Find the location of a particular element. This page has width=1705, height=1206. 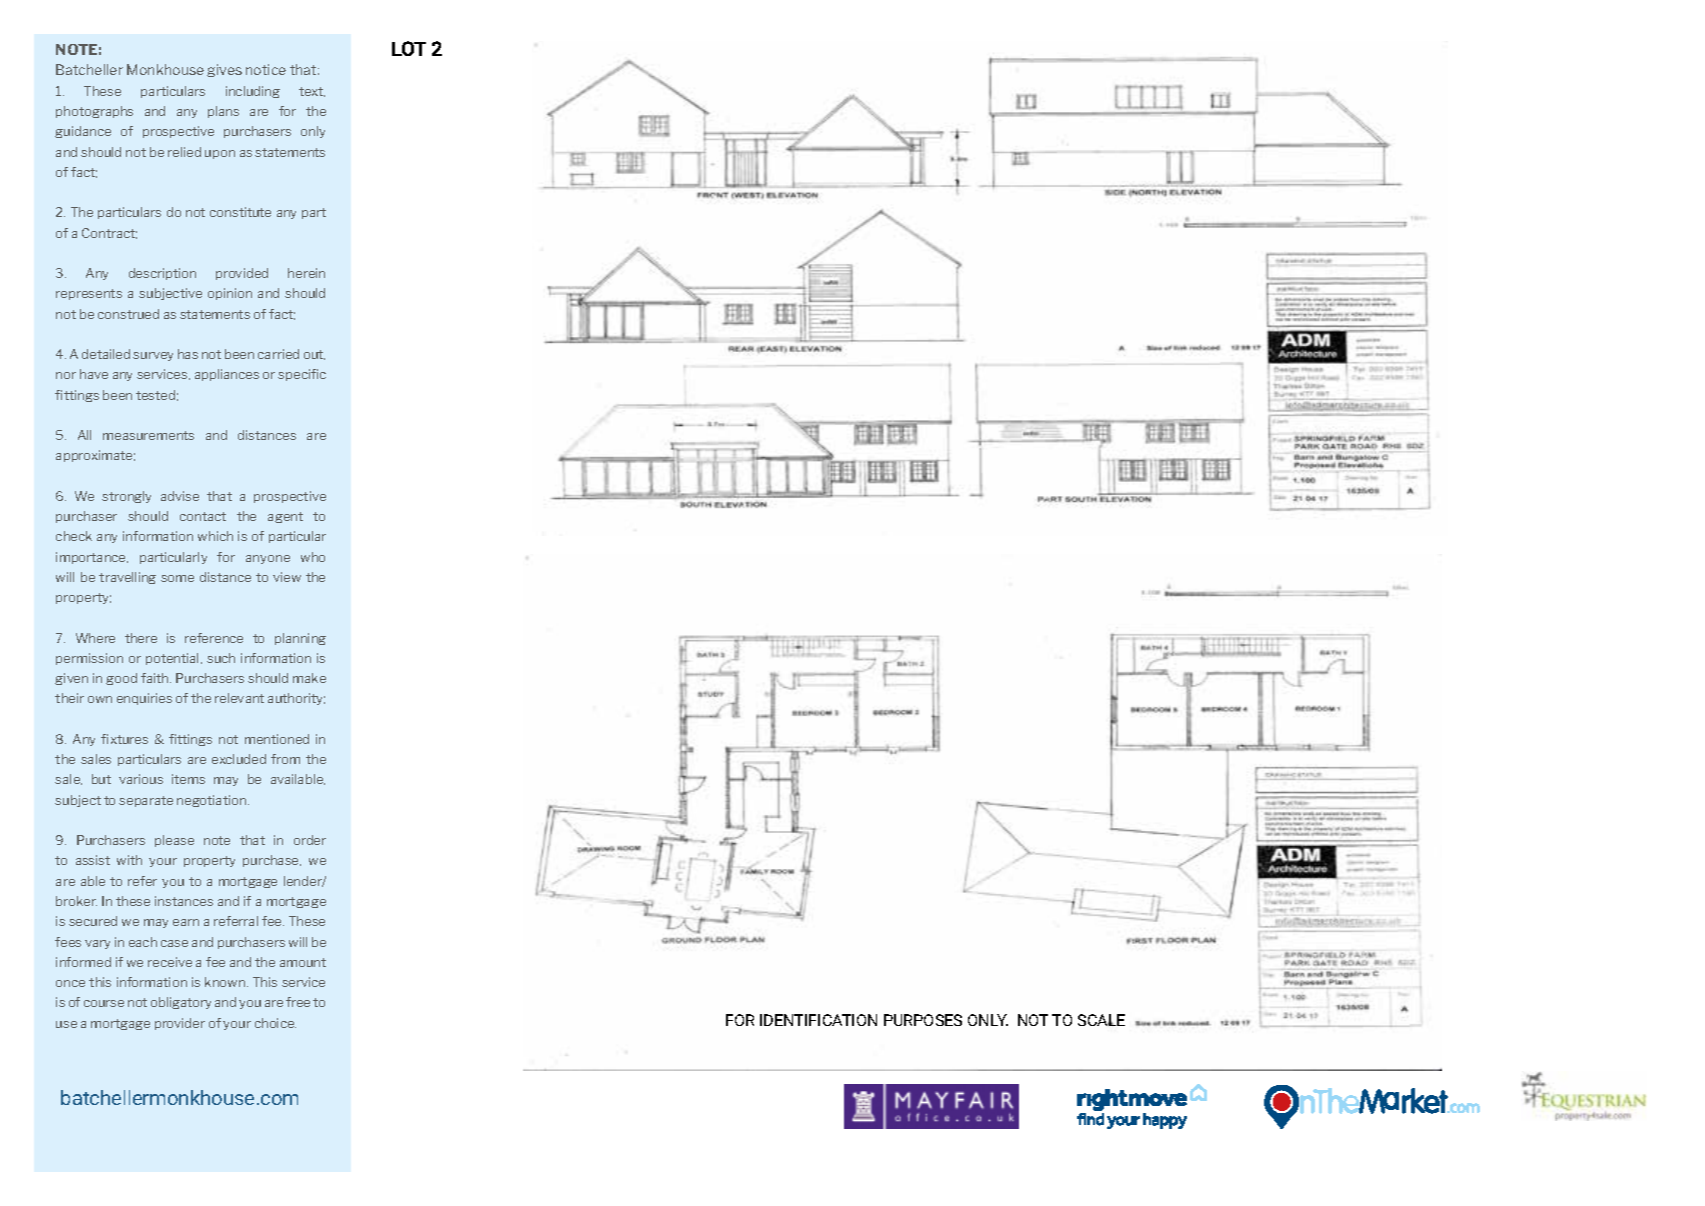

from is located at coordinates (285, 759).
